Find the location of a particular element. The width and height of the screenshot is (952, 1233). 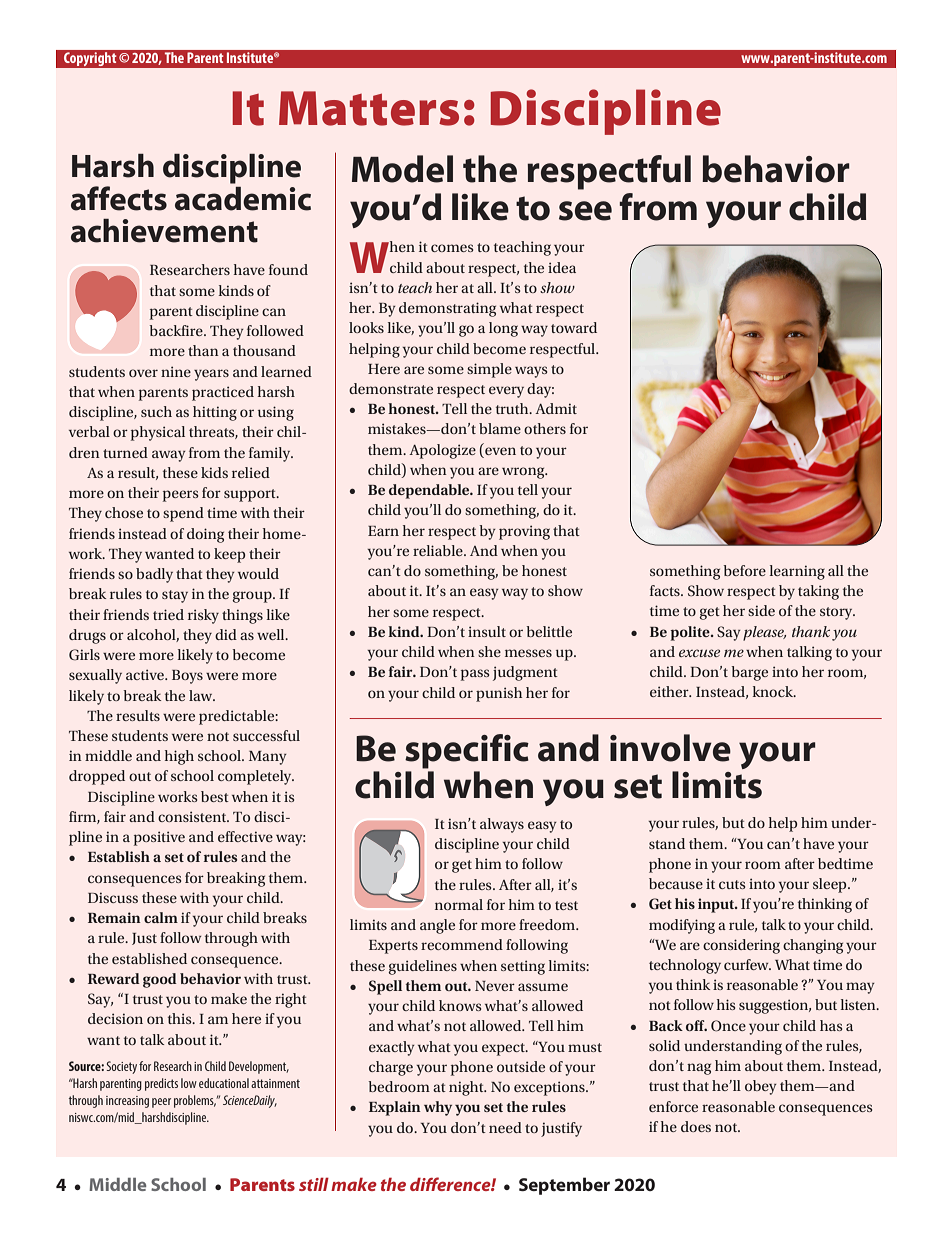

specific is located at coordinates (467, 751).
